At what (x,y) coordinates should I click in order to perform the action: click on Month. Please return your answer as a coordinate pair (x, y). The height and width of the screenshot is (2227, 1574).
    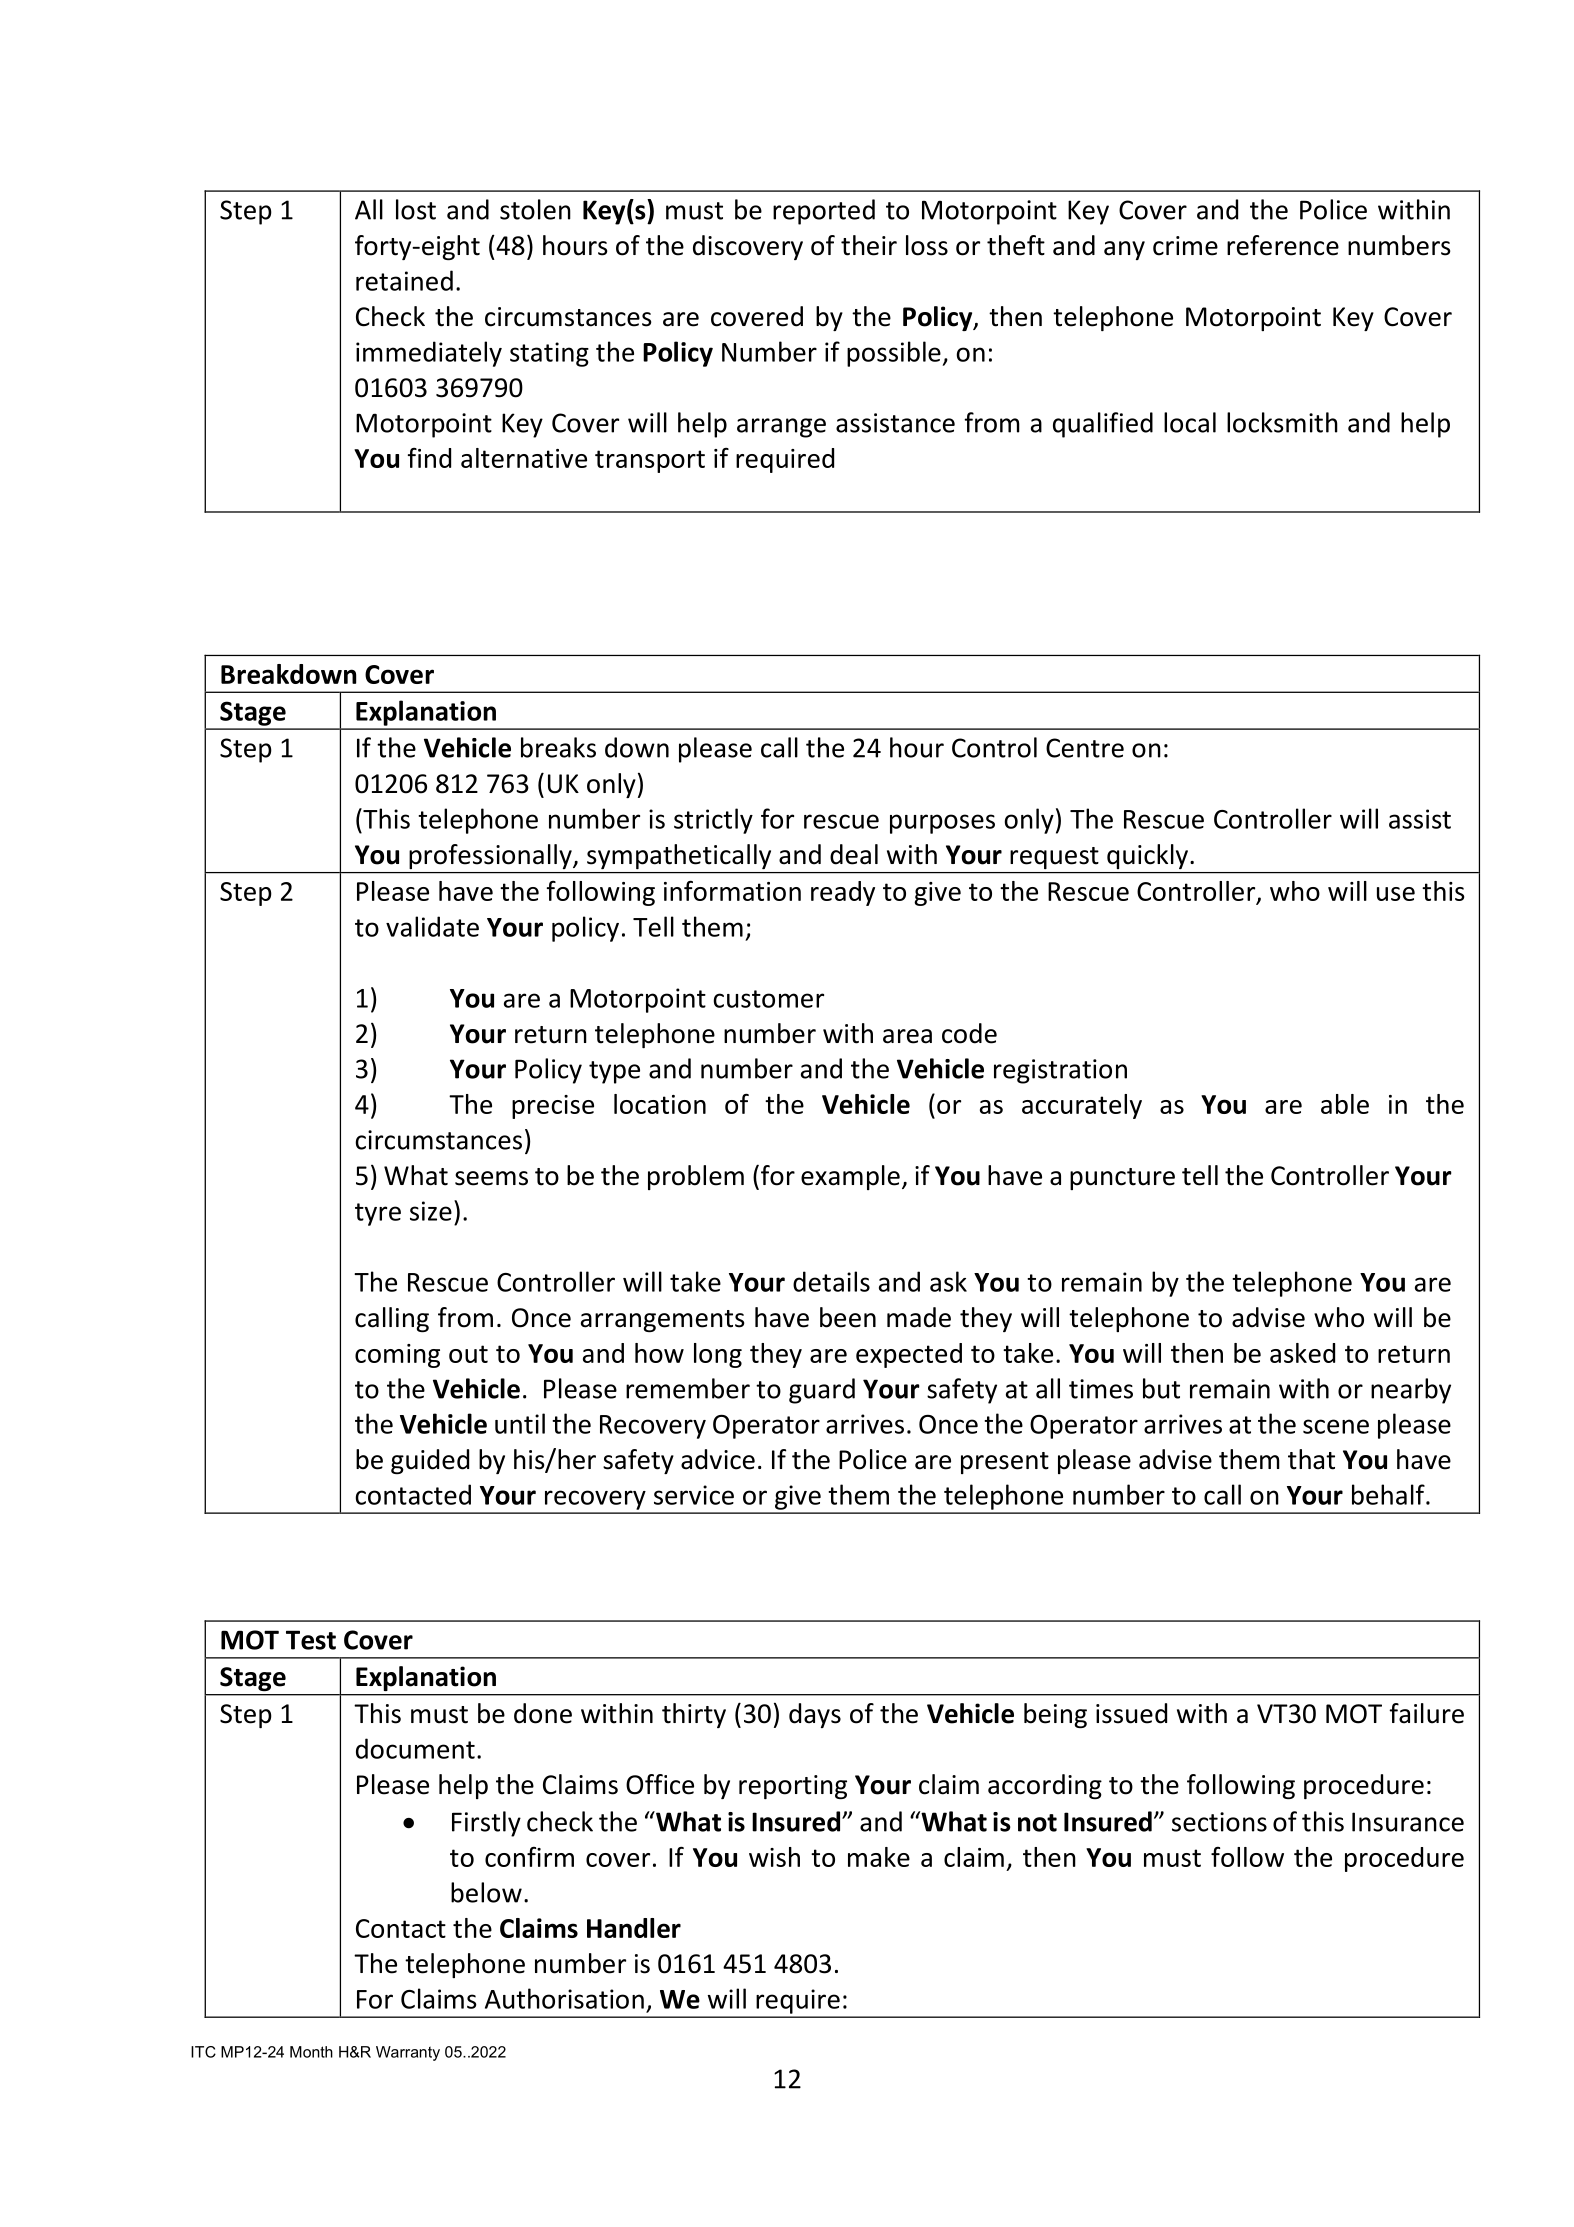
    Looking at the image, I should click on (311, 2052).
